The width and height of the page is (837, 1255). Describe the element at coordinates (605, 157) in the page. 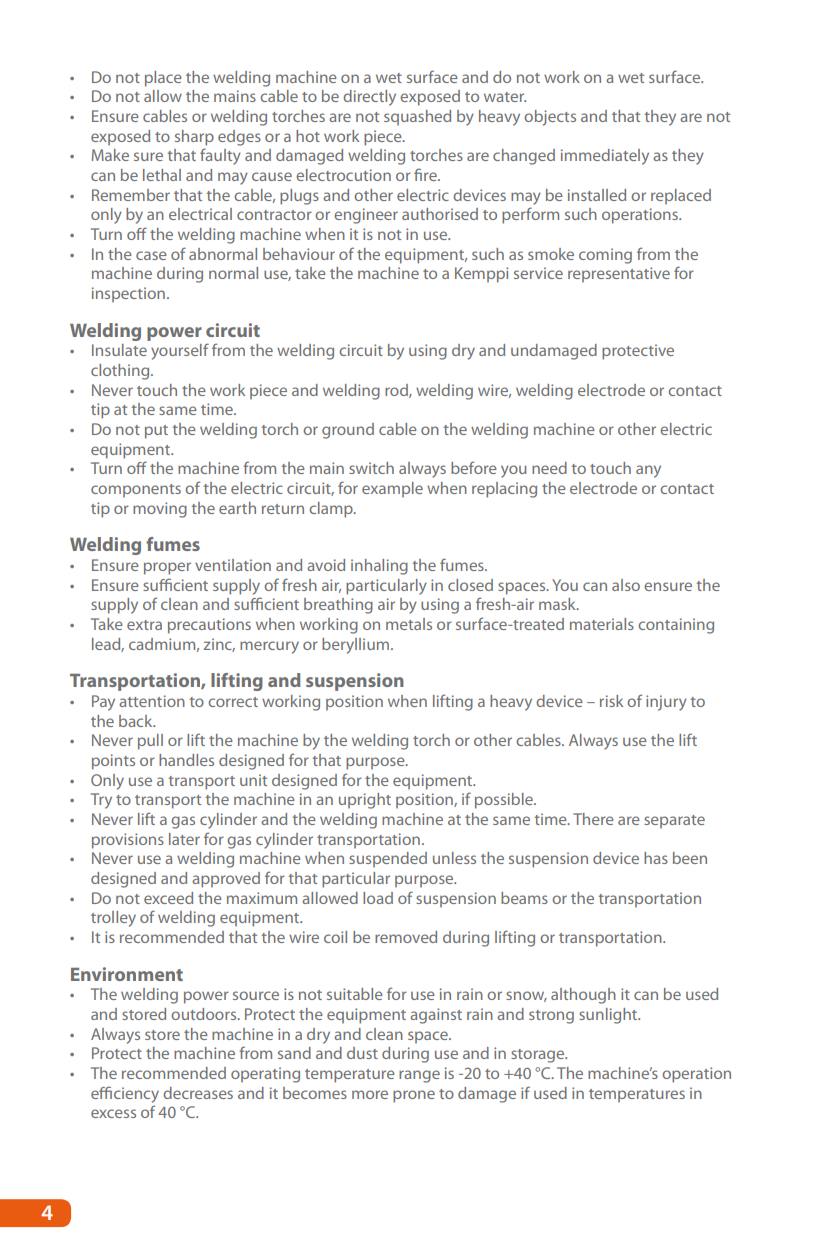

I see `immediately` at that location.
